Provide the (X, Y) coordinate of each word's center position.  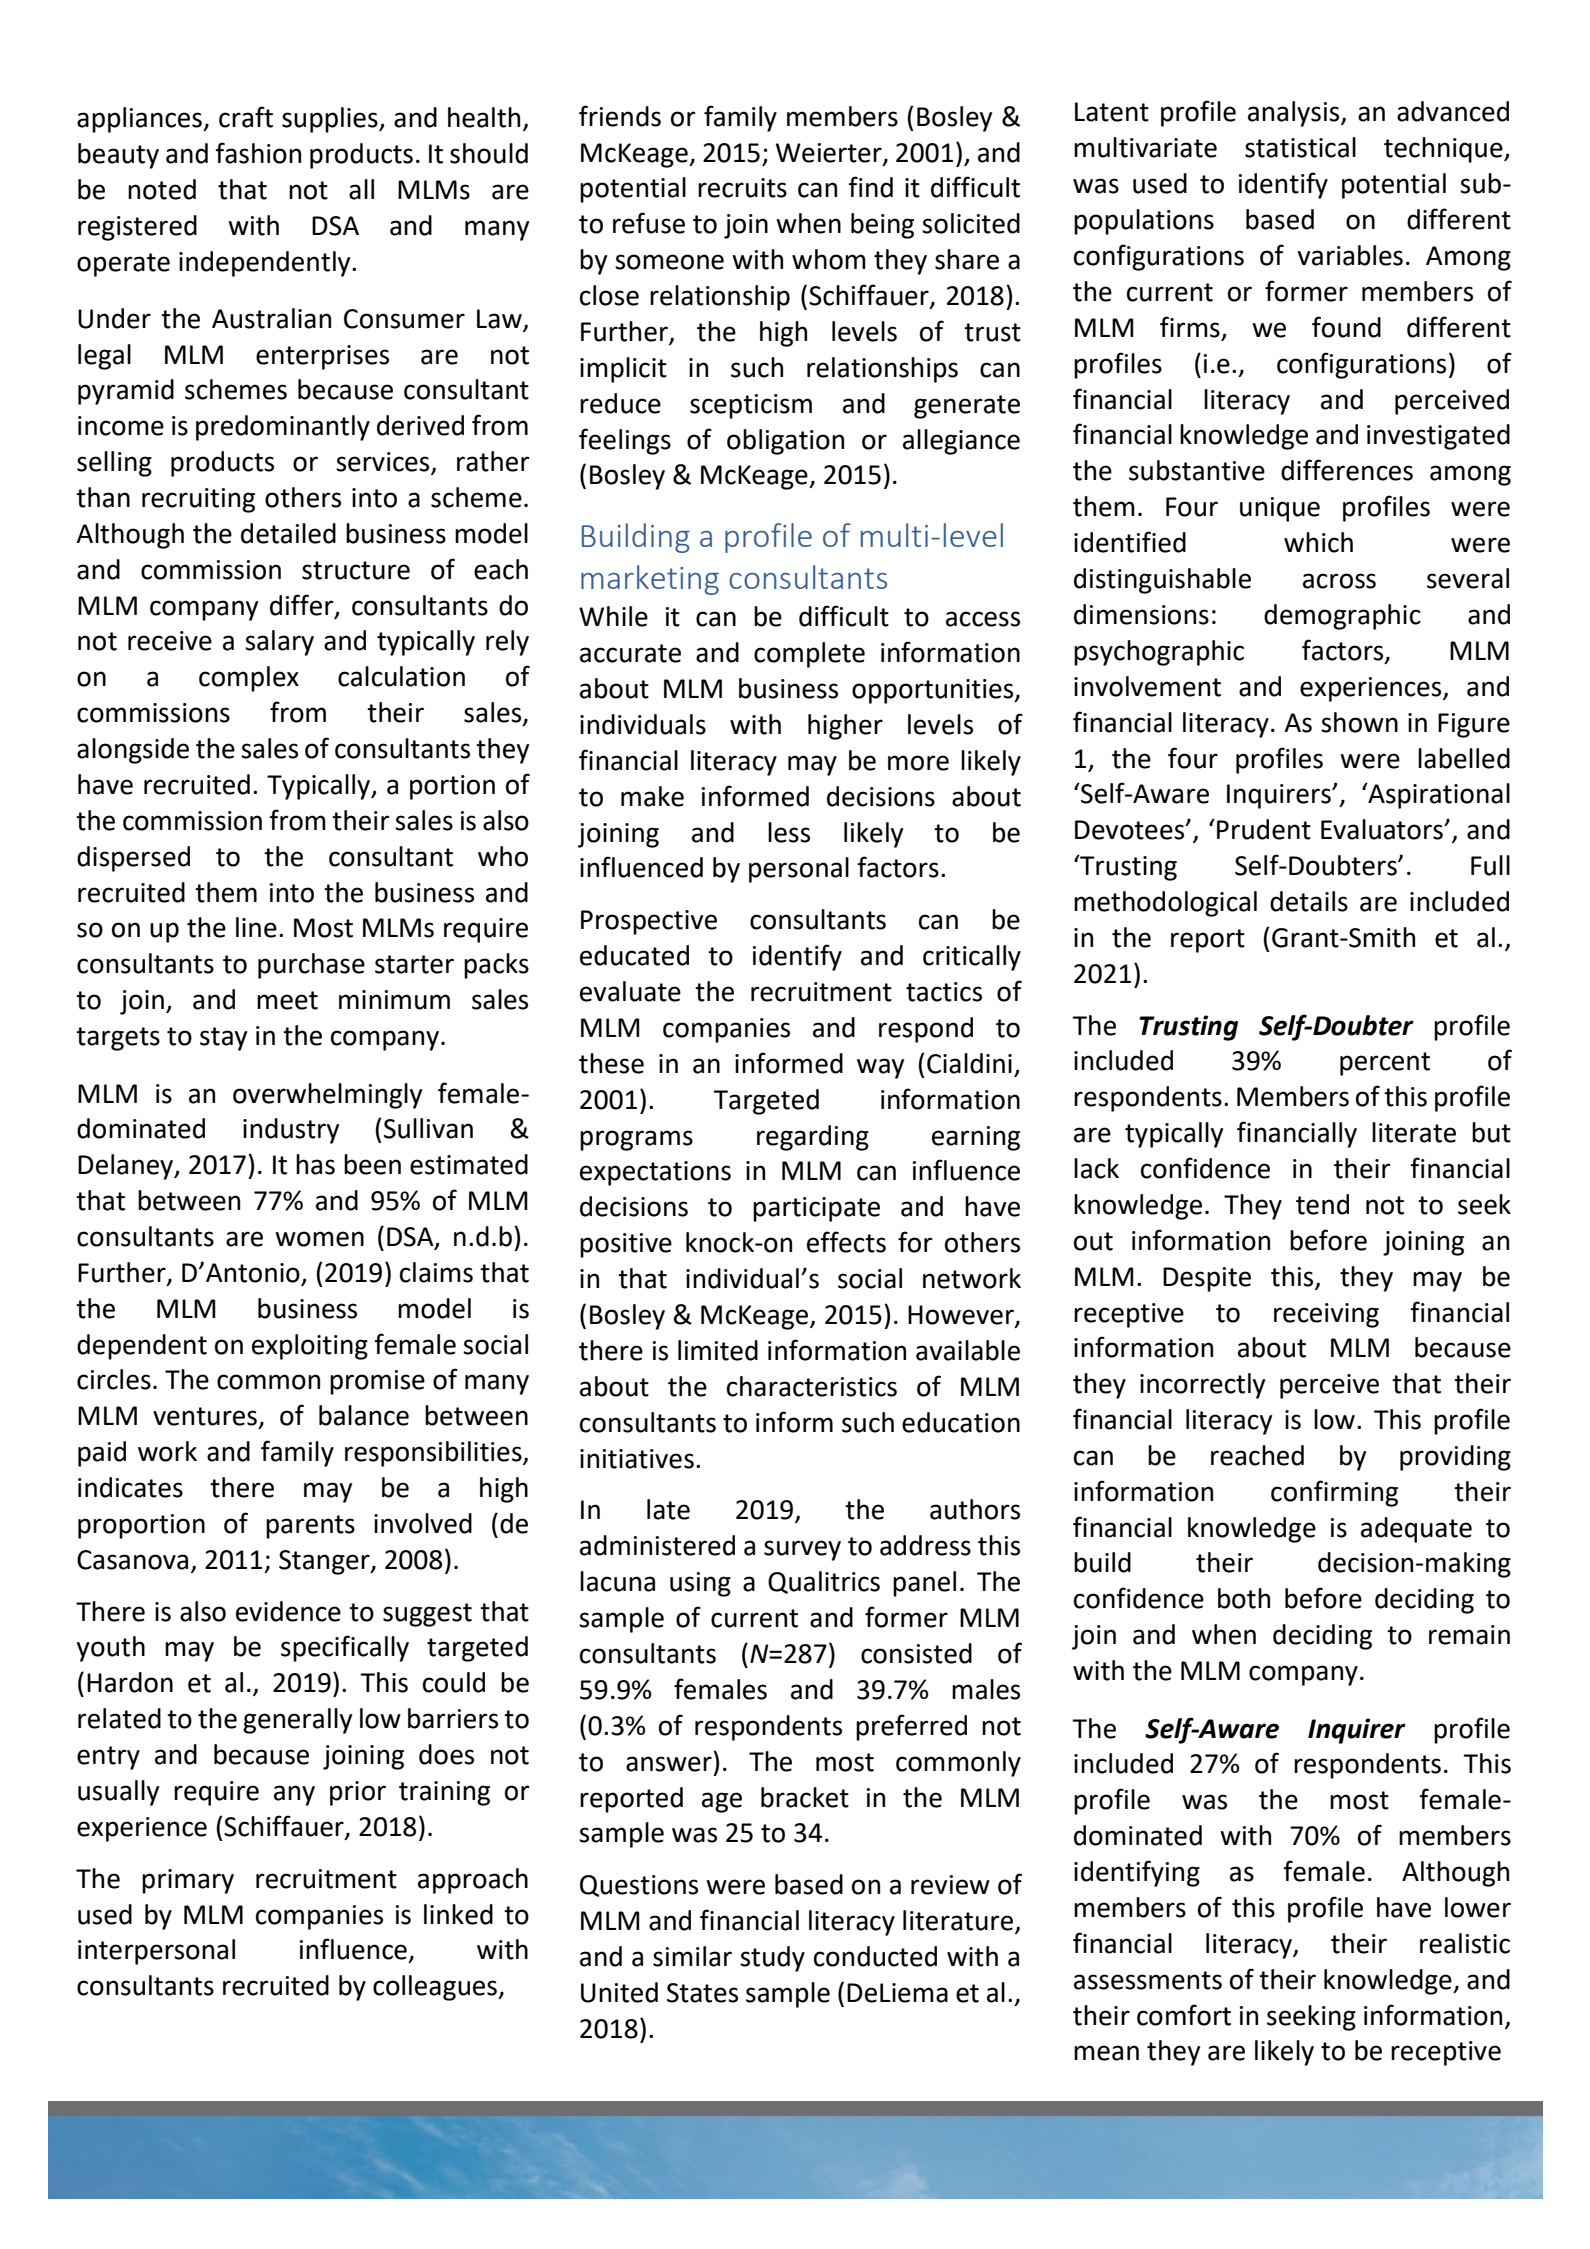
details (1309, 901)
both (1244, 1598)
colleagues (436, 1988)
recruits (742, 188)
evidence (288, 1611)
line (256, 927)
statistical (1300, 147)
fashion (258, 153)
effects (846, 1242)
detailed (288, 533)
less (789, 832)
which (1318, 542)
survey (802, 1550)
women (319, 1239)
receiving (1326, 1315)
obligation (785, 442)
